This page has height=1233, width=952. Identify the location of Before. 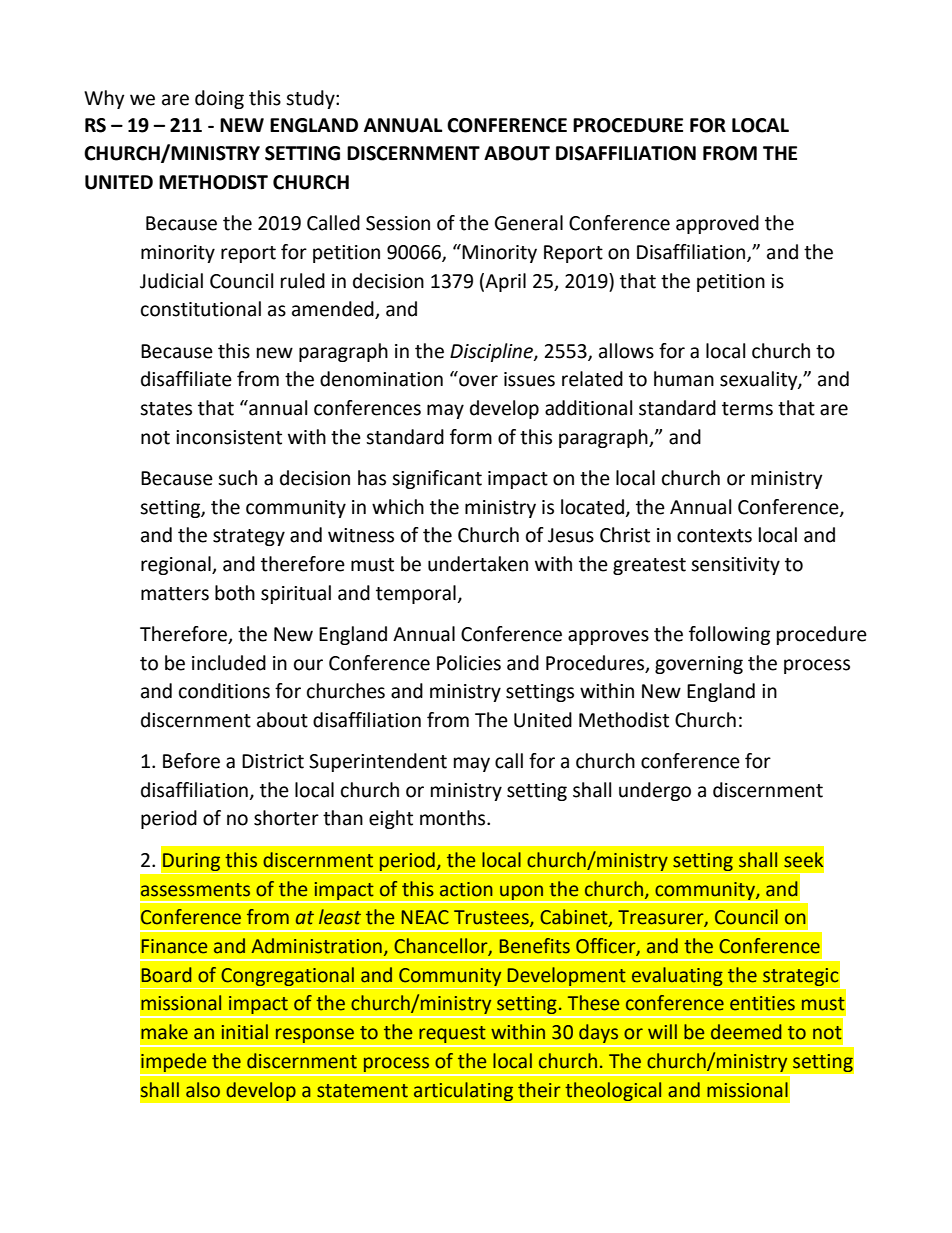
(191, 761).
